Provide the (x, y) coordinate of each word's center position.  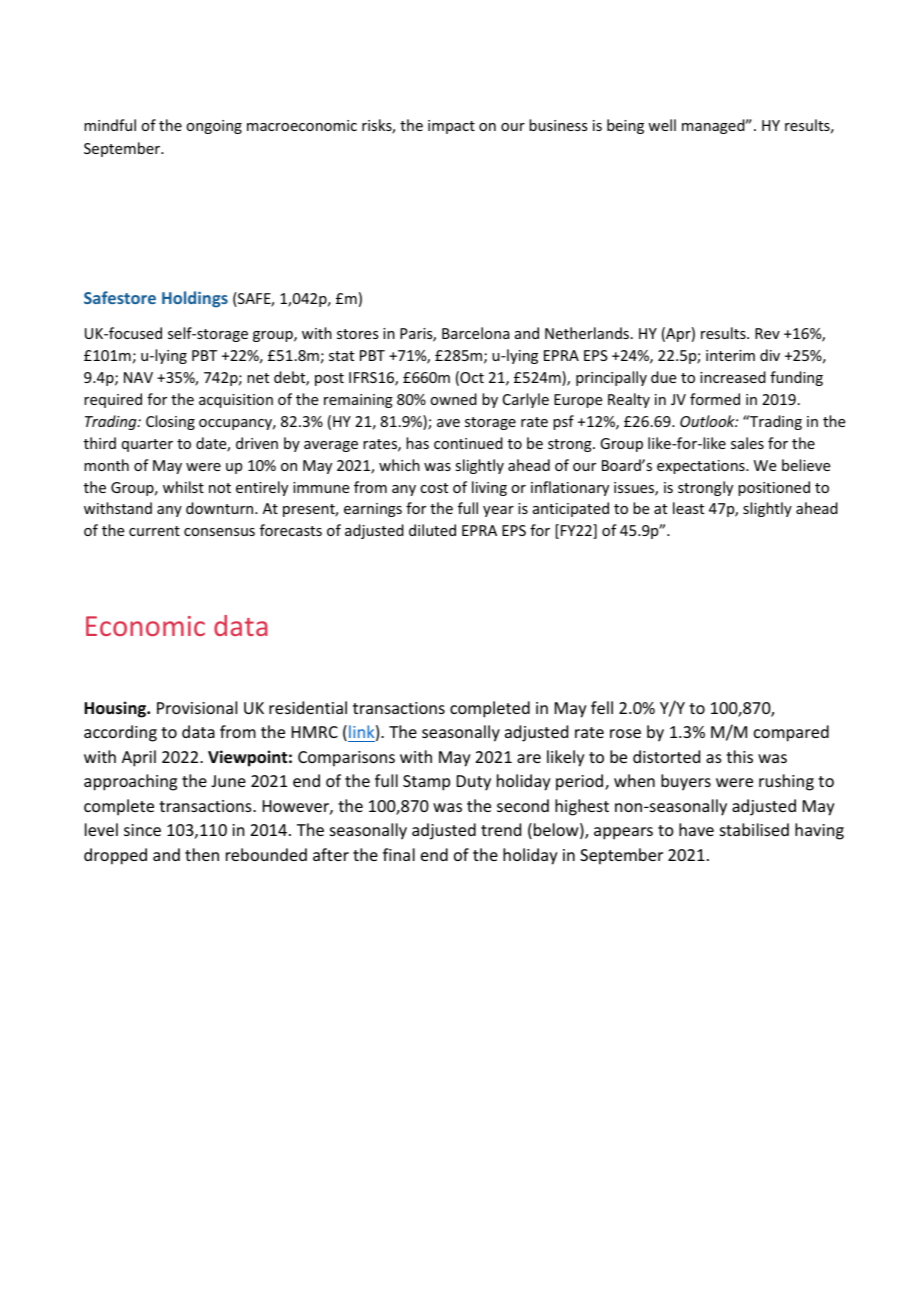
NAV (138, 377)
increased (733, 377)
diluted (432, 530)
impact (451, 127)
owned (453, 399)
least (688, 508)
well (662, 125)
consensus (219, 532)
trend (501, 829)
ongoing (214, 127)
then (202, 854)
